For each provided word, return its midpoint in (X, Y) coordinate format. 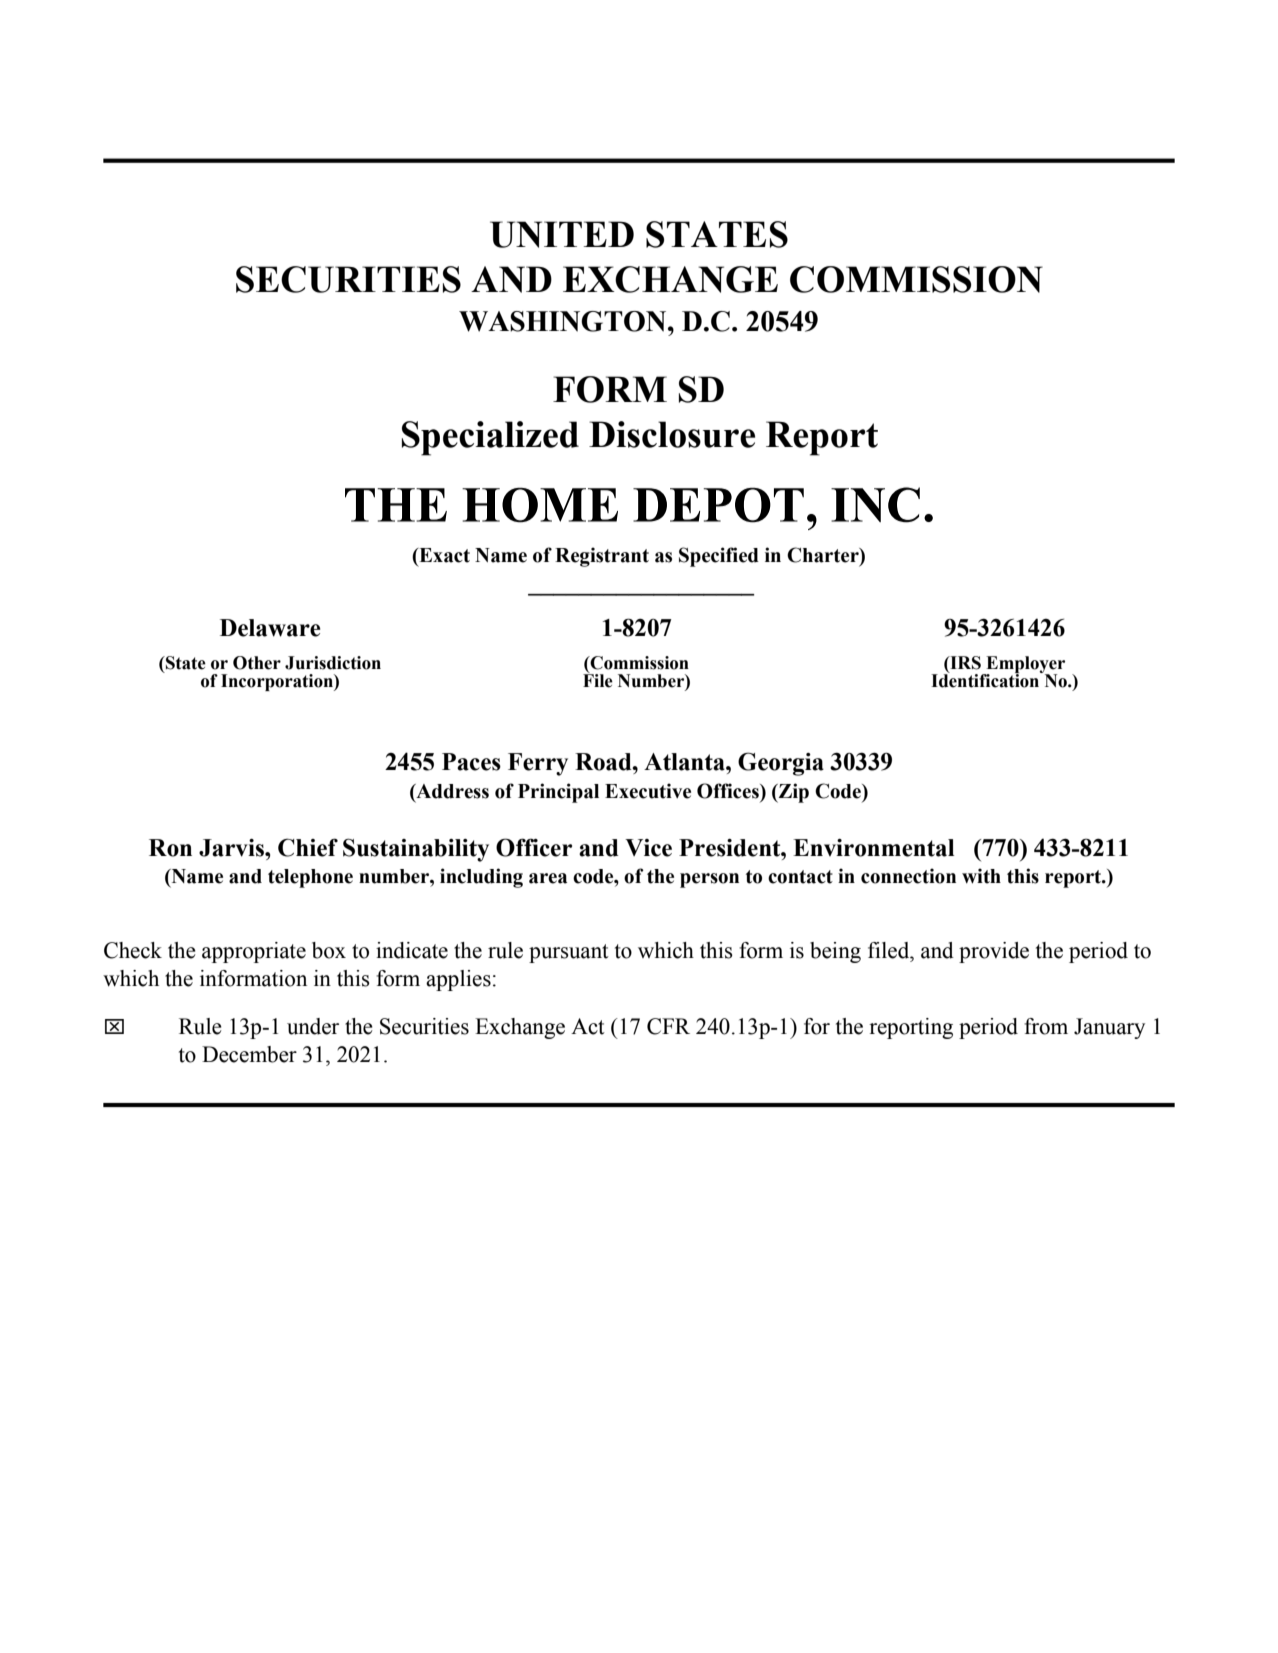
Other (257, 663)
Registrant (602, 557)
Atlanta (685, 762)
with (981, 876)
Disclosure (672, 434)
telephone (310, 878)
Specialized (490, 438)
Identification (986, 680)
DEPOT (718, 505)
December (249, 1054)
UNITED (562, 234)
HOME (540, 505)
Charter (824, 556)
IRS (964, 663)
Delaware (270, 628)
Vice (648, 848)
